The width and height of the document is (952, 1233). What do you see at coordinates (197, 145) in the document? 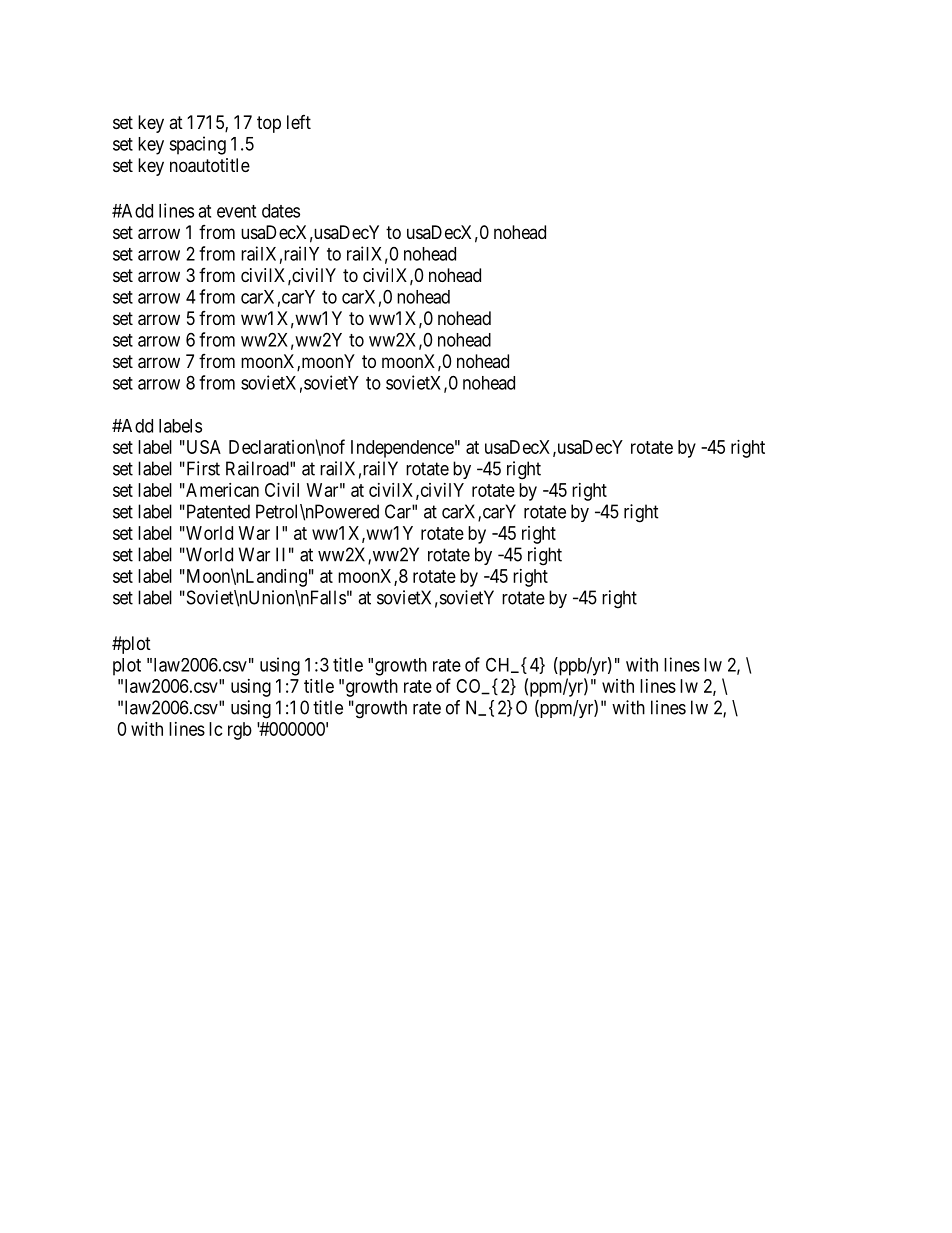
I see `spacing` at bounding box center [197, 145].
